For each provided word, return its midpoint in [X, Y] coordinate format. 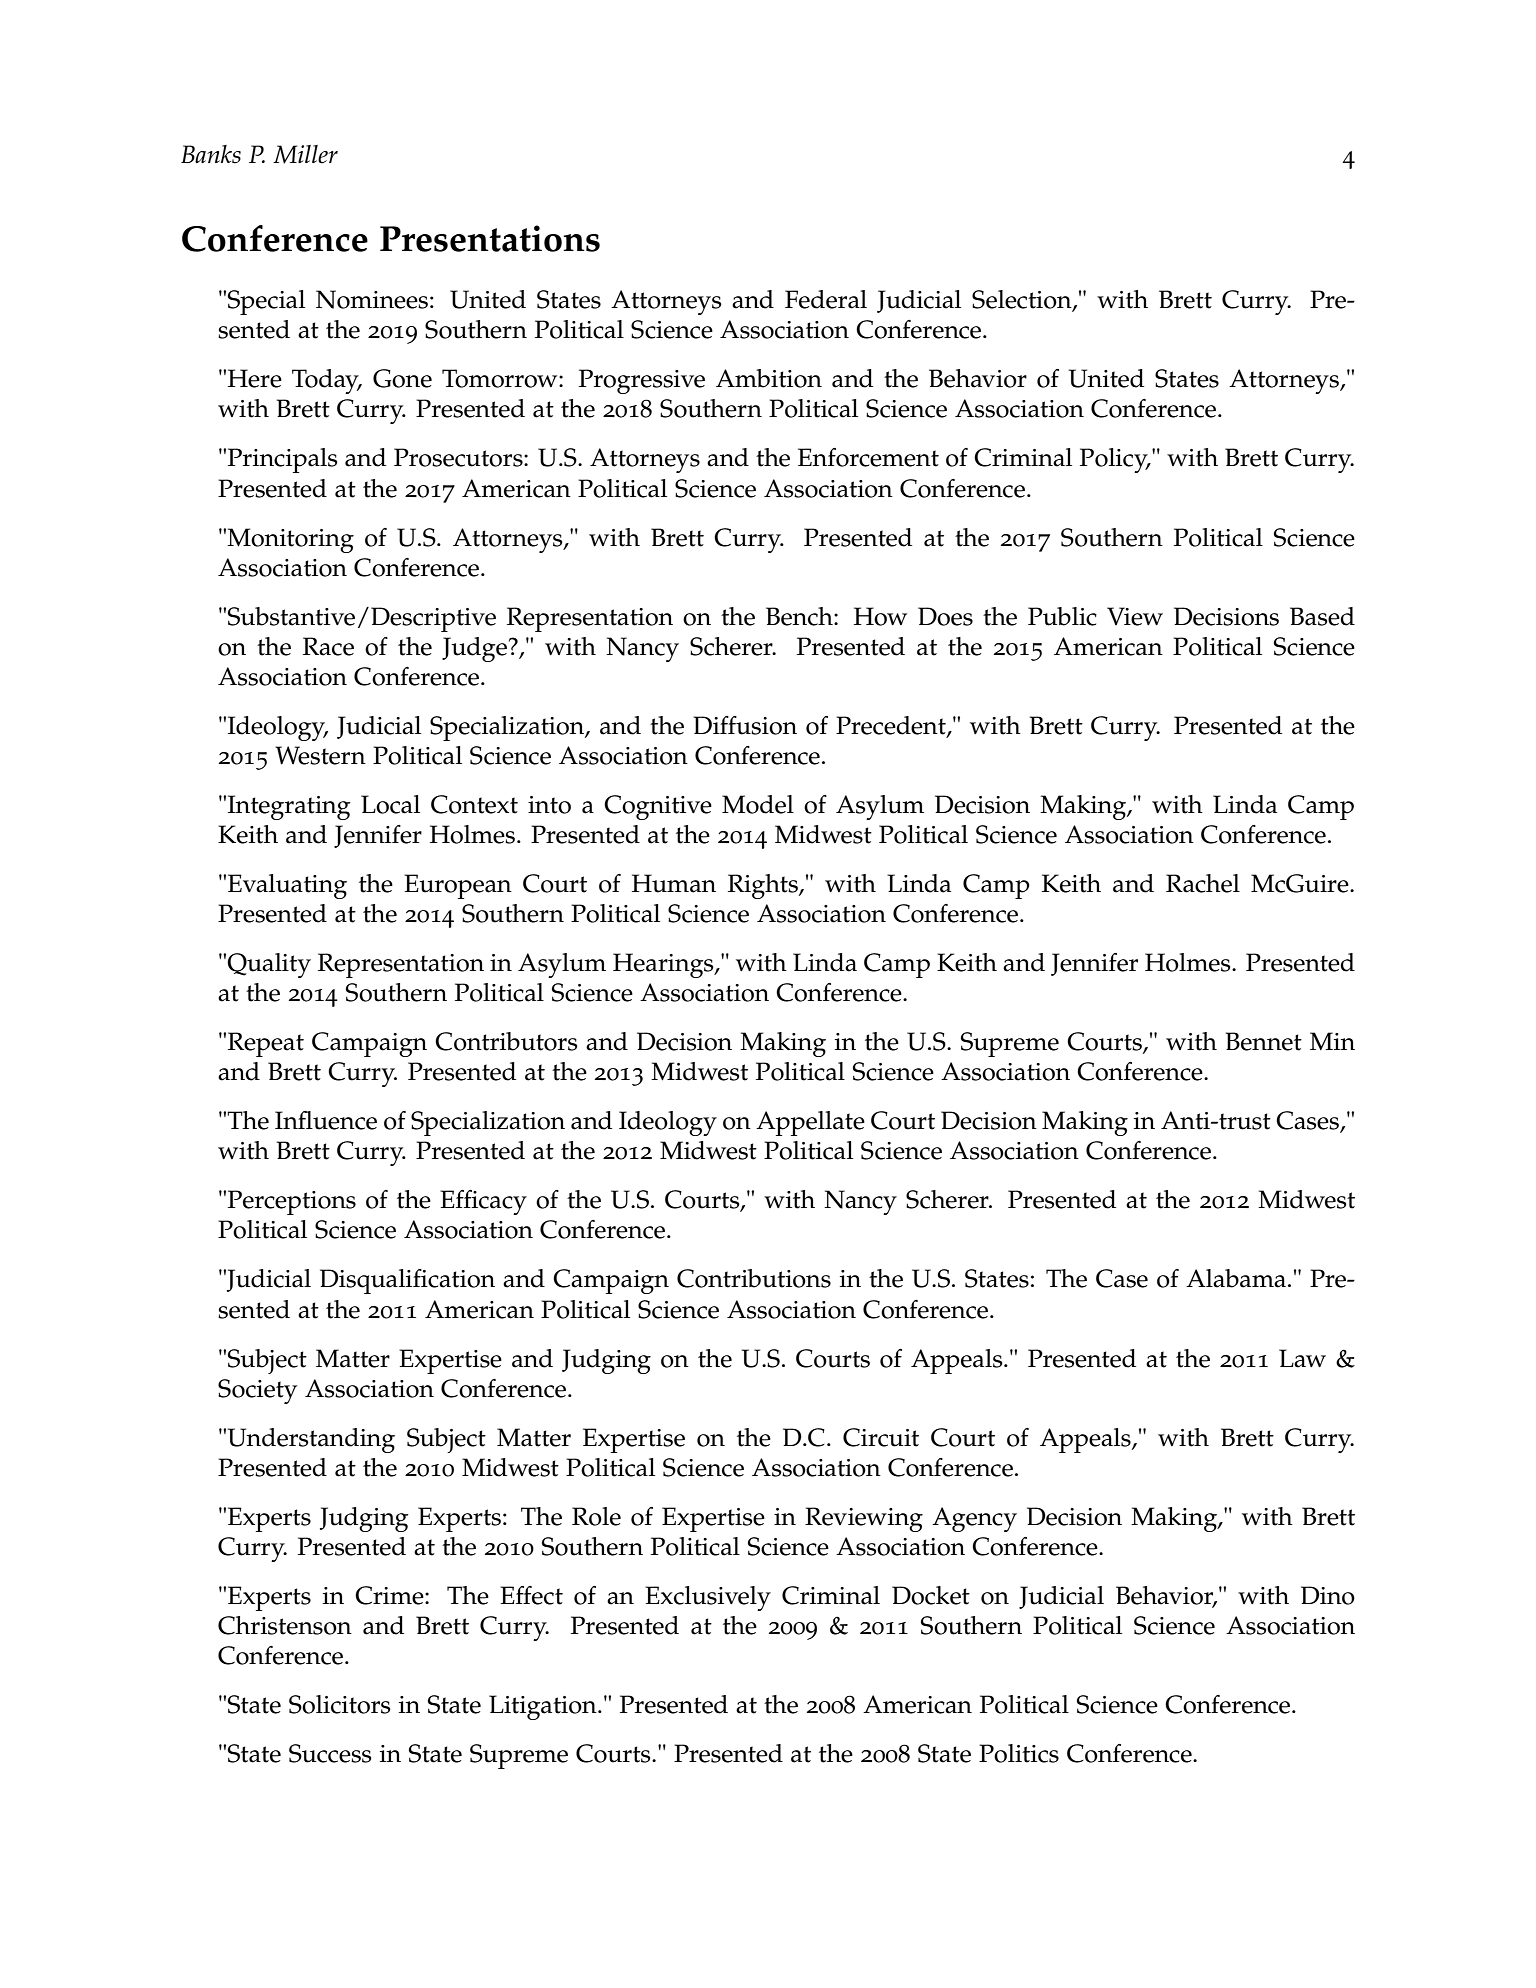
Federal [826, 299]
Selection [1023, 300]
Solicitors [340, 1704]
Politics [1019, 1753]
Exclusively [708, 1598]
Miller [305, 154]
